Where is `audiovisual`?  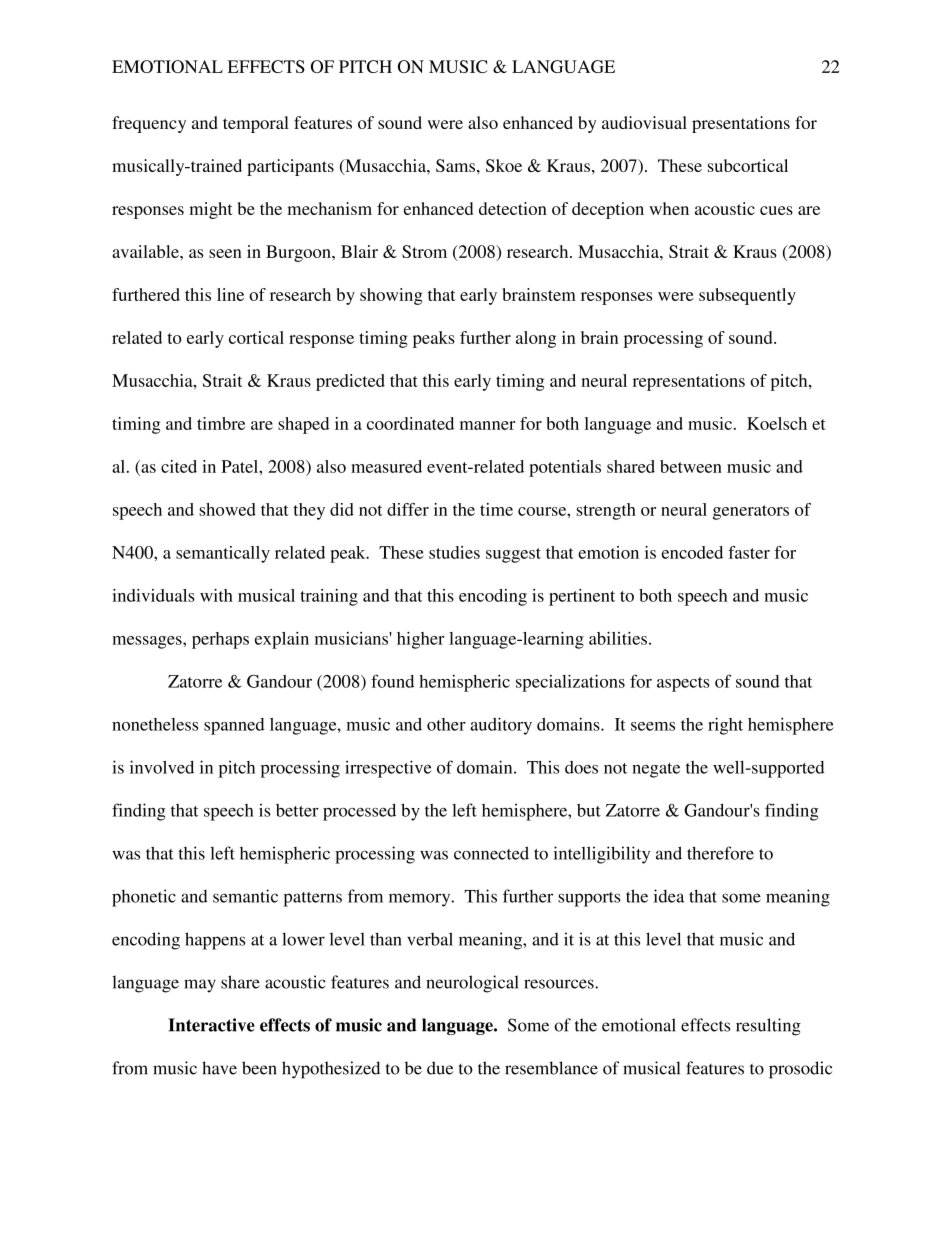
audiovisual is located at coordinates (644, 122).
